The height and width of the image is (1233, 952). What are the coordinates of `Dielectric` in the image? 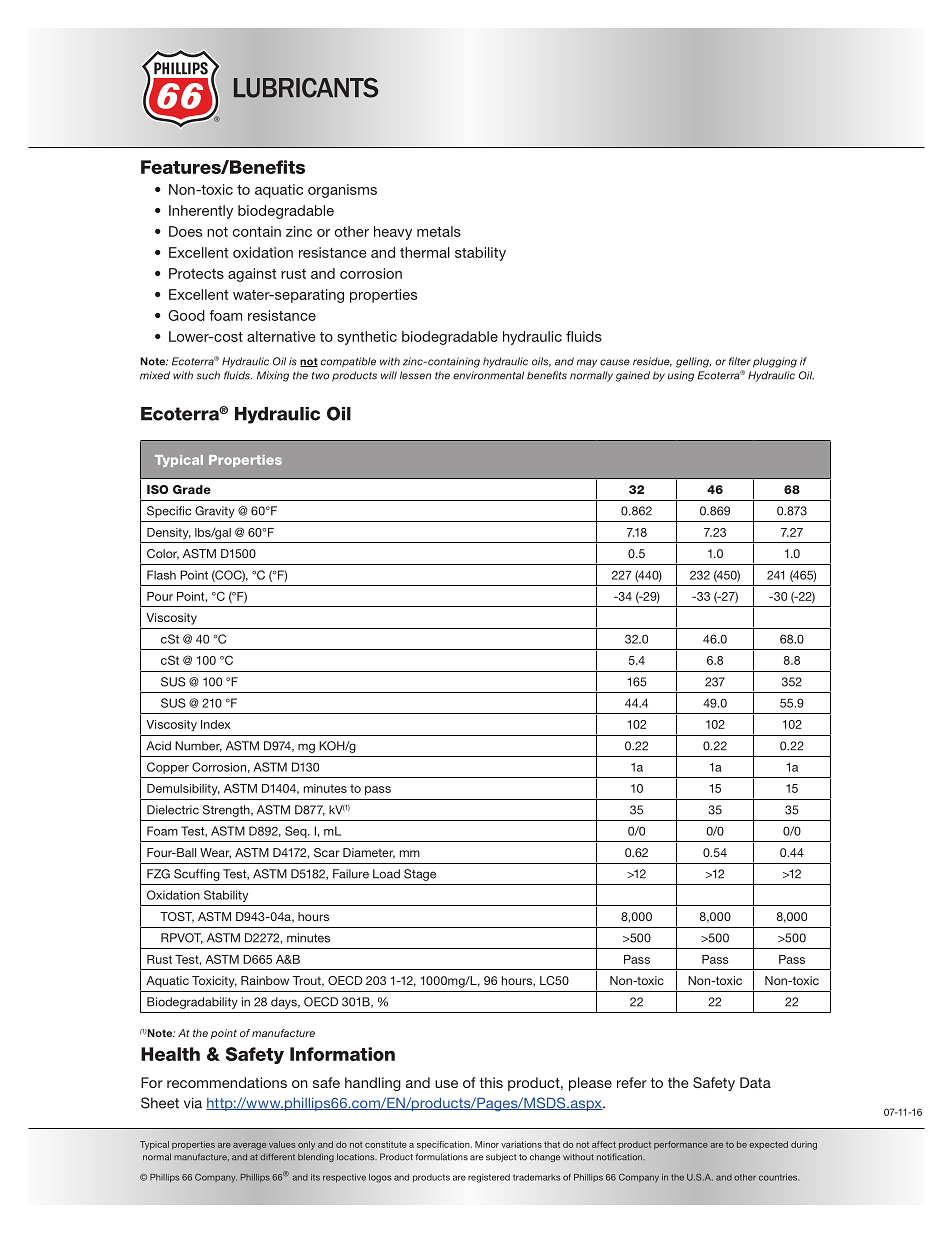 It's located at (173, 810).
